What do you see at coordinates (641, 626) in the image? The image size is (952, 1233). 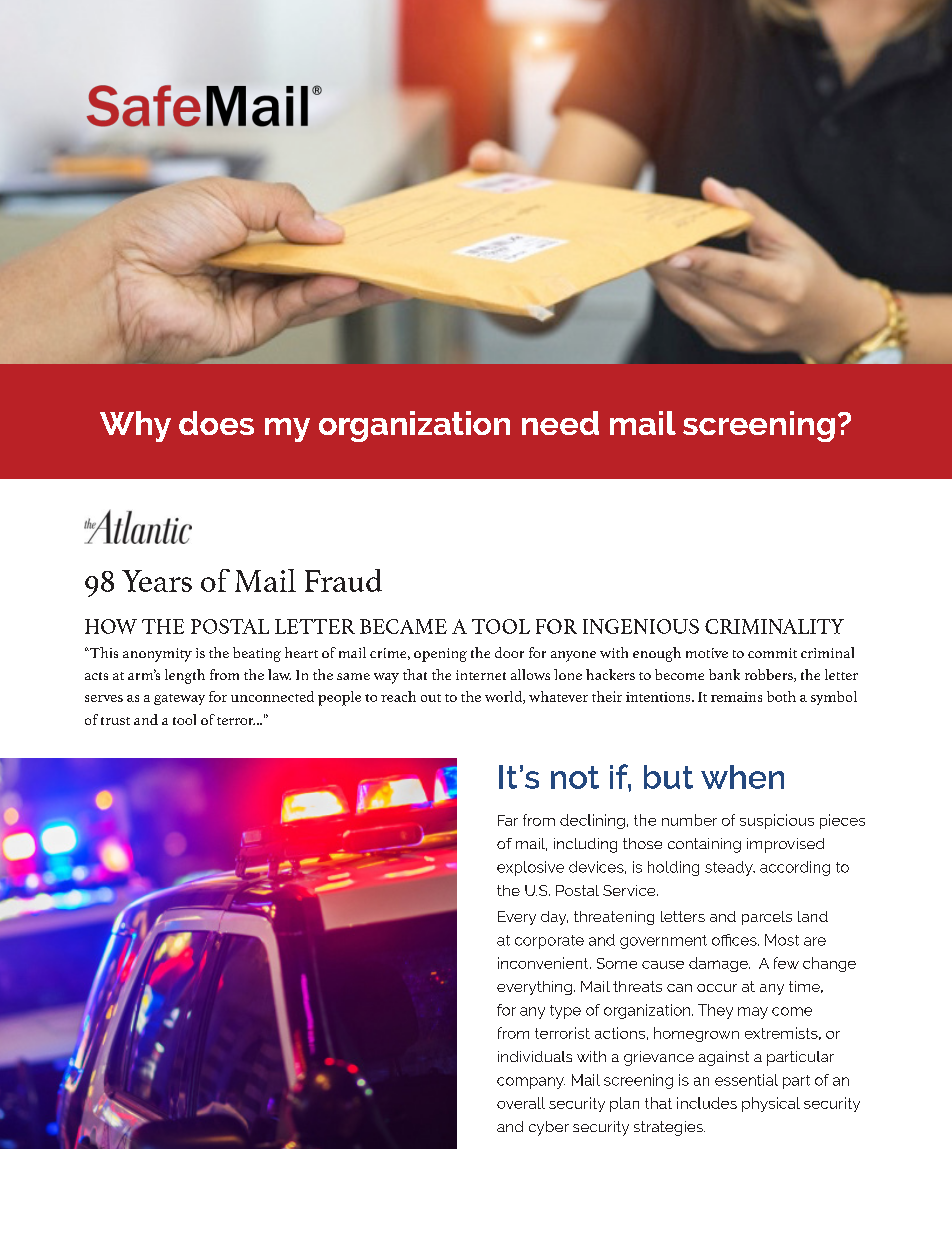 I see `INGENIOUS` at bounding box center [641, 626].
